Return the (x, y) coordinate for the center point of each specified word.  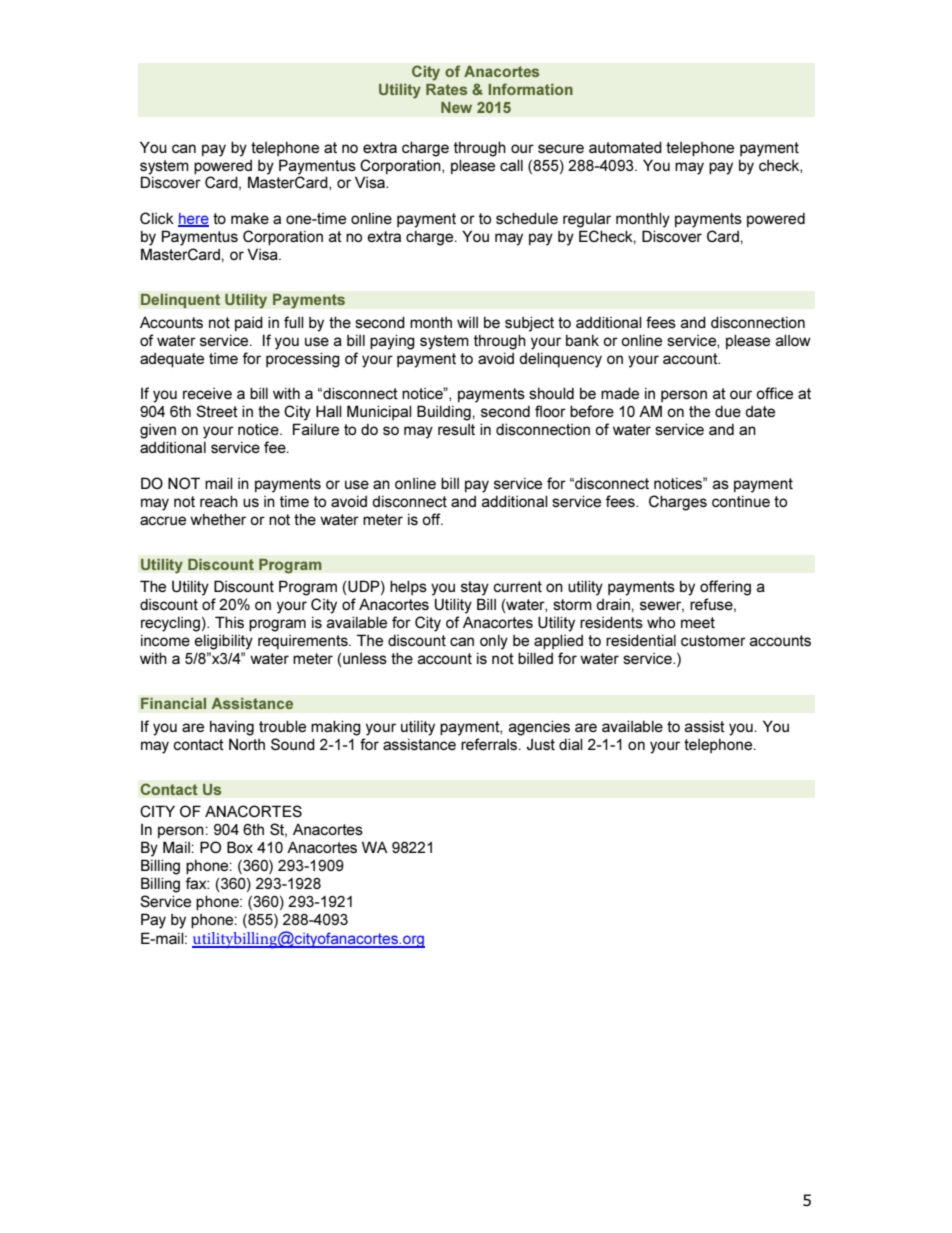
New (456, 107)
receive (207, 393)
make (250, 218)
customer (713, 640)
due (728, 411)
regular (587, 220)
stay (475, 588)
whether (218, 519)
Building (444, 413)
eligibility (223, 642)
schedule (527, 218)
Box (240, 847)
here (193, 220)
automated (625, 147)
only (494, 642)
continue (741, 501)
